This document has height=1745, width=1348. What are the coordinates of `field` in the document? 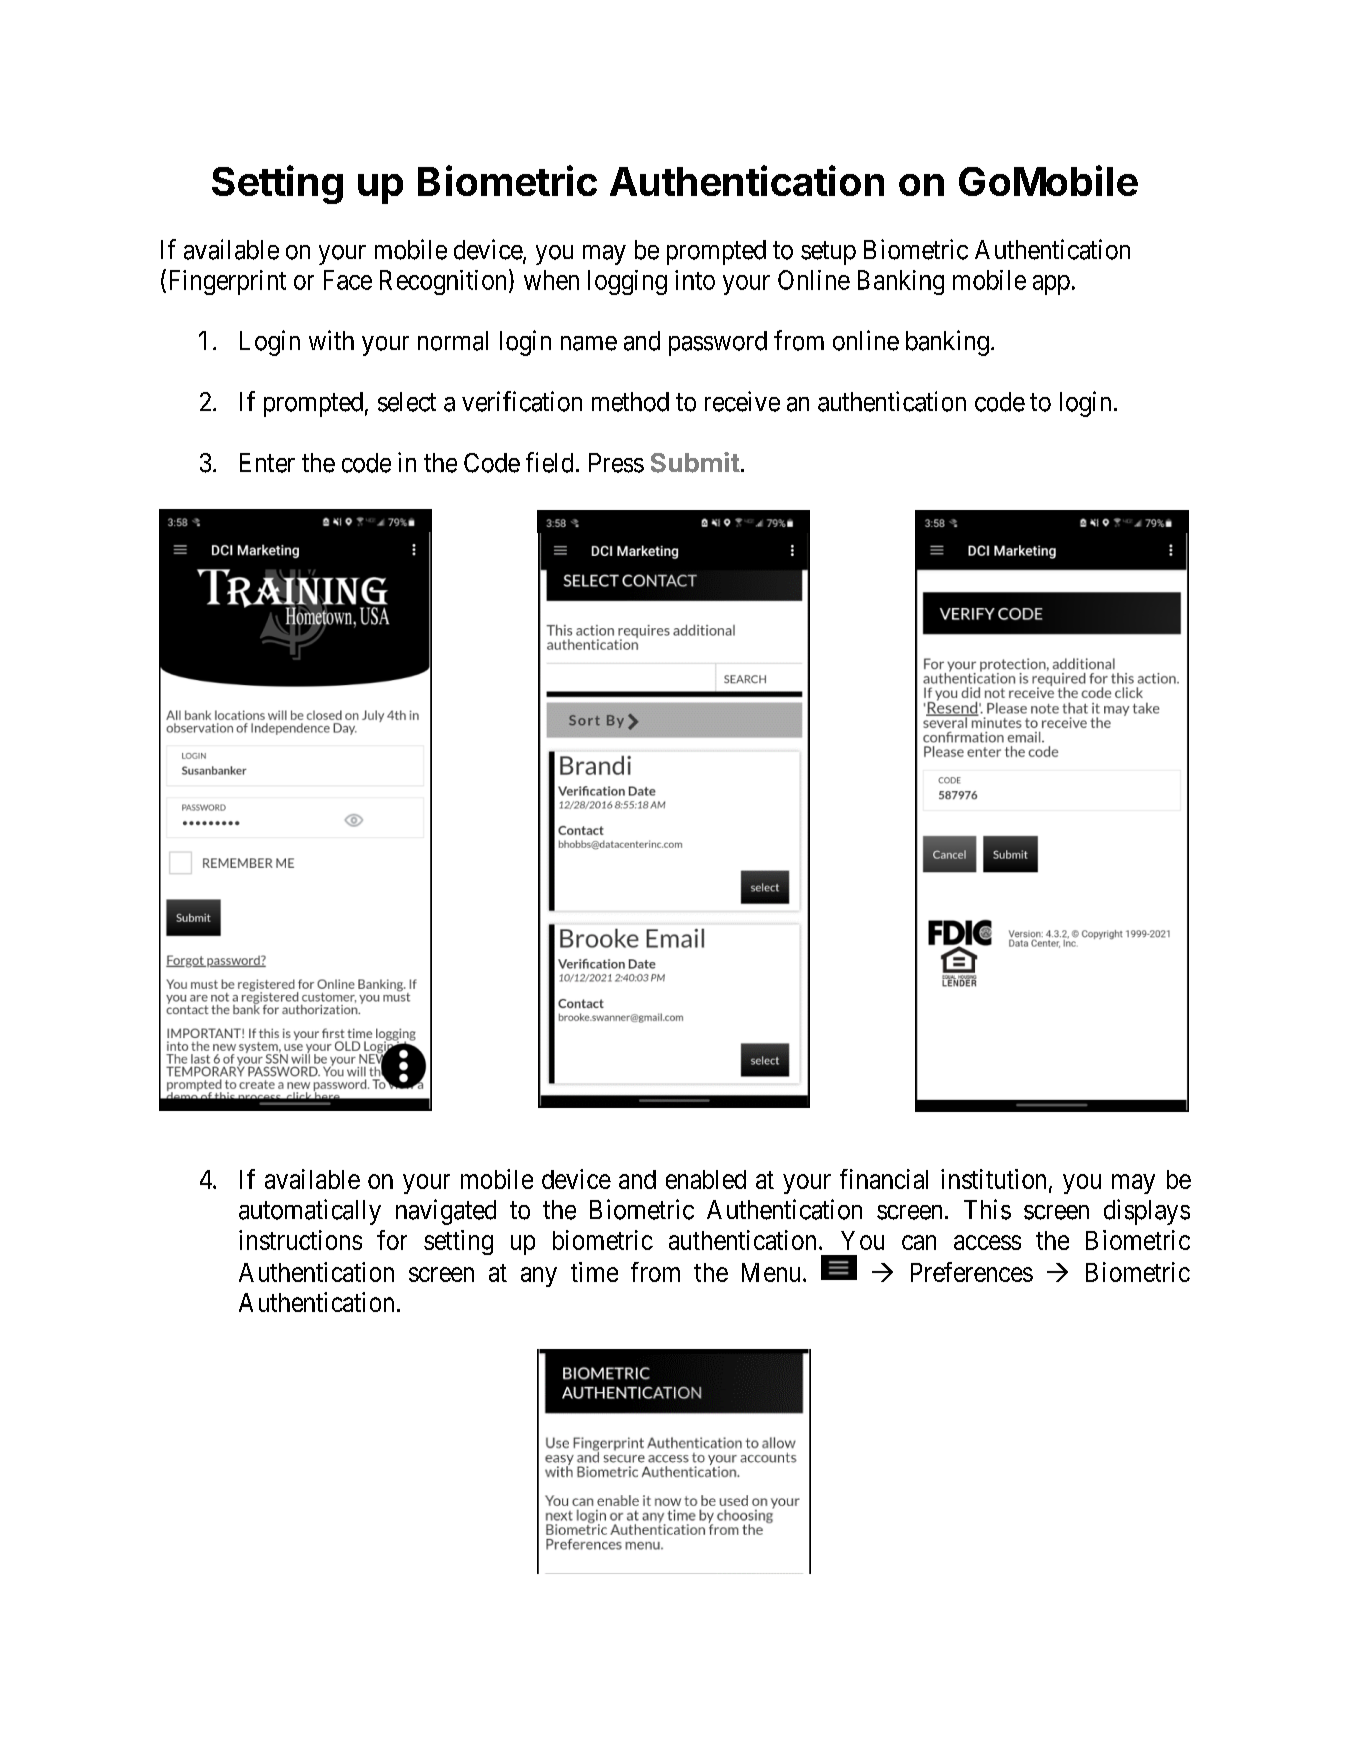 It's located at (549, 462).
